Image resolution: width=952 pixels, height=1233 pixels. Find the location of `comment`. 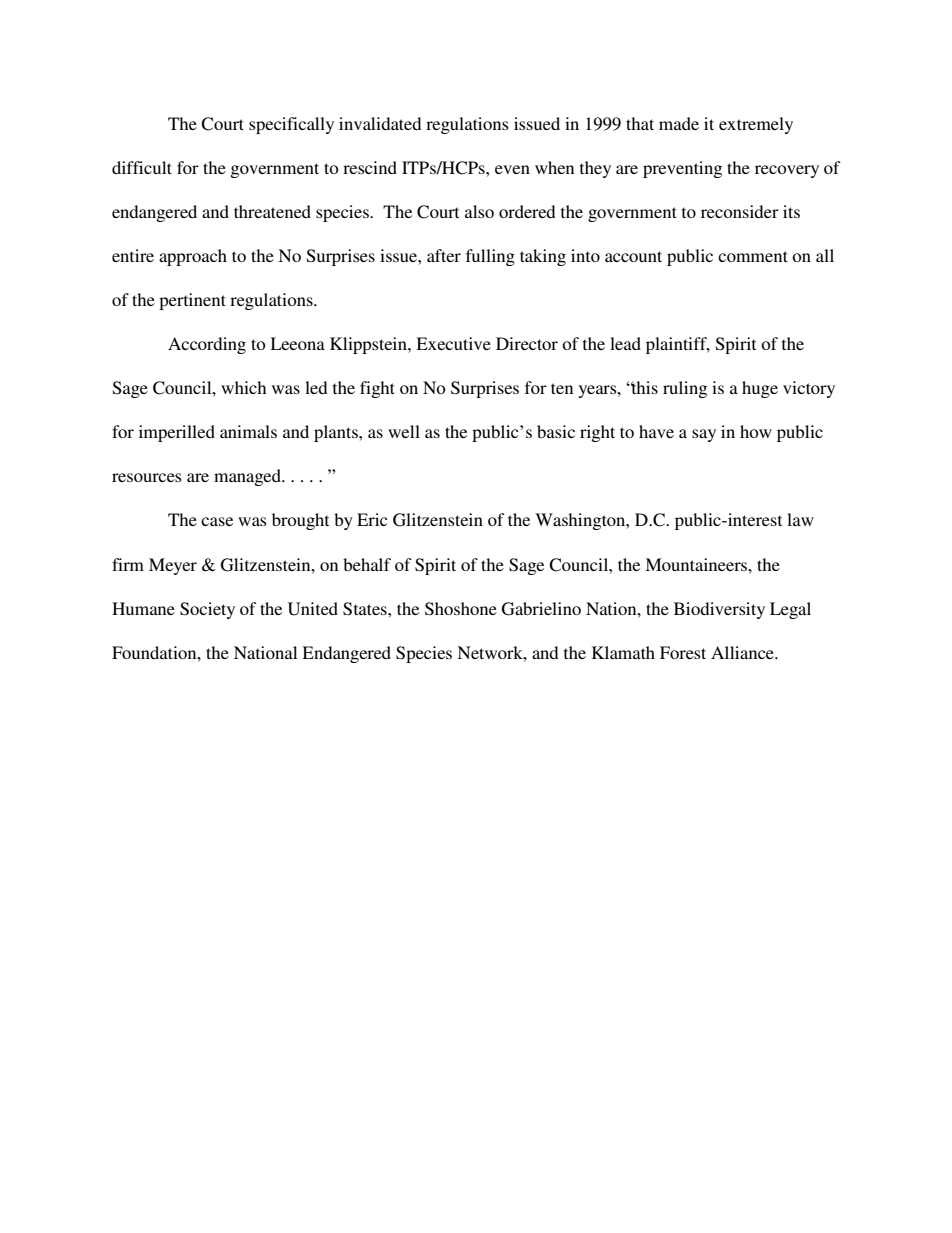

comment is located at coordinates (753, 256).
